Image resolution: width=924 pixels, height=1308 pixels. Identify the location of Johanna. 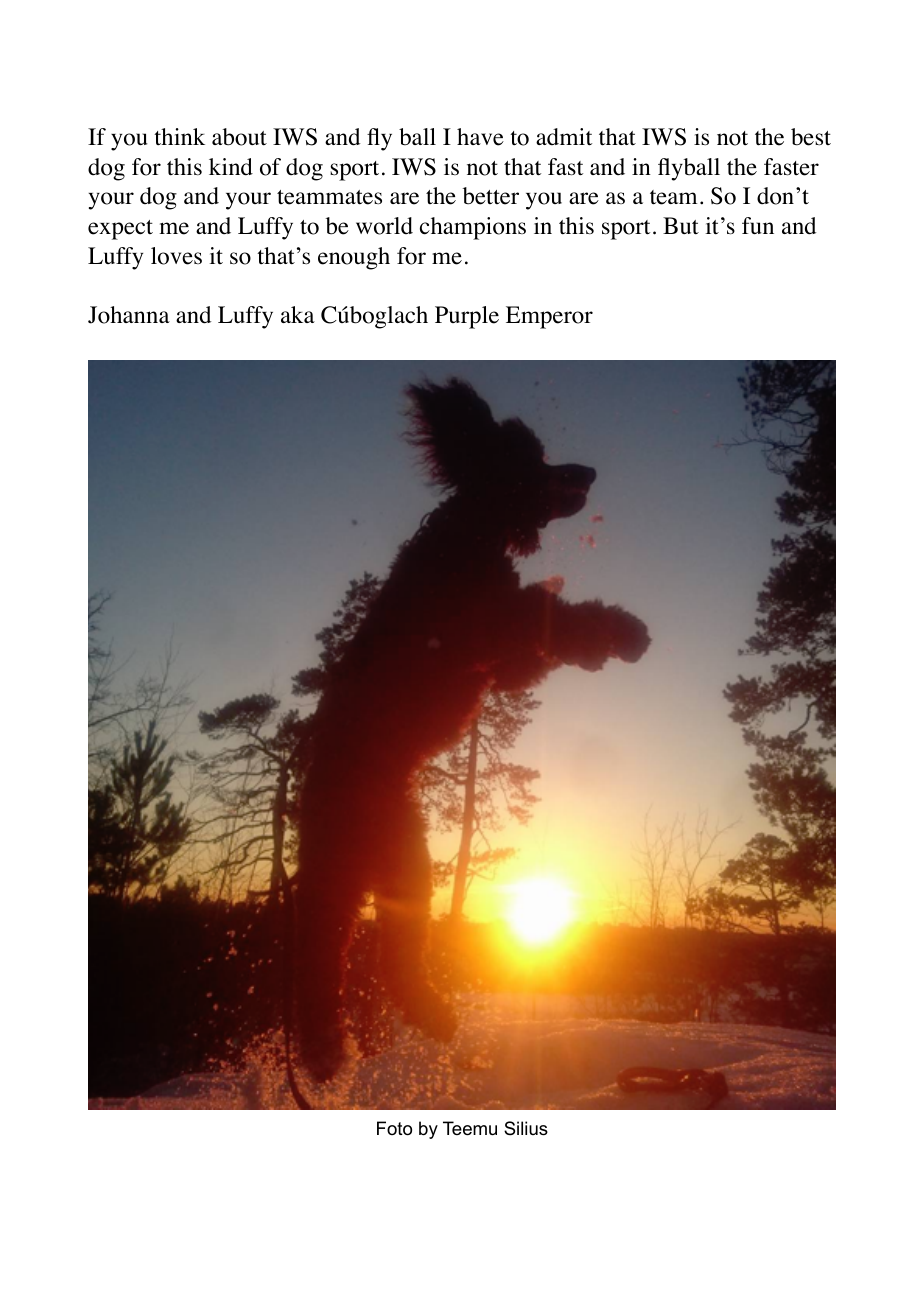
(129, 315).
